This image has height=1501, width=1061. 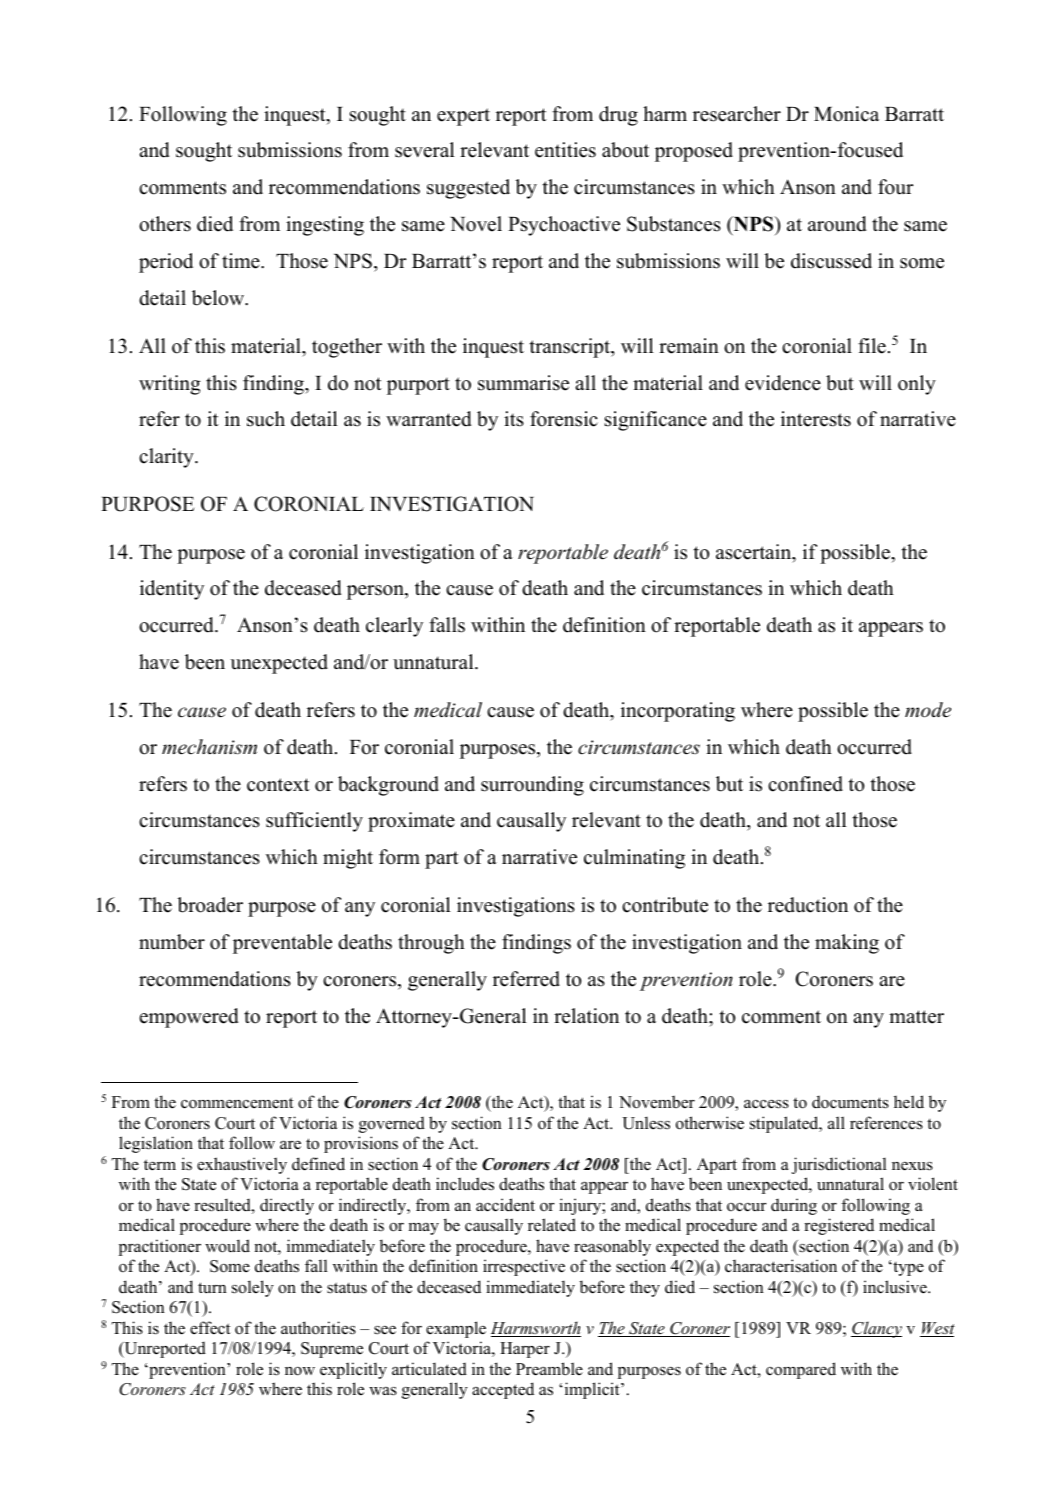 What do you see at coordinates (209, 747) in the image?
I see `mechanism` at bounding box center [209, 747].
